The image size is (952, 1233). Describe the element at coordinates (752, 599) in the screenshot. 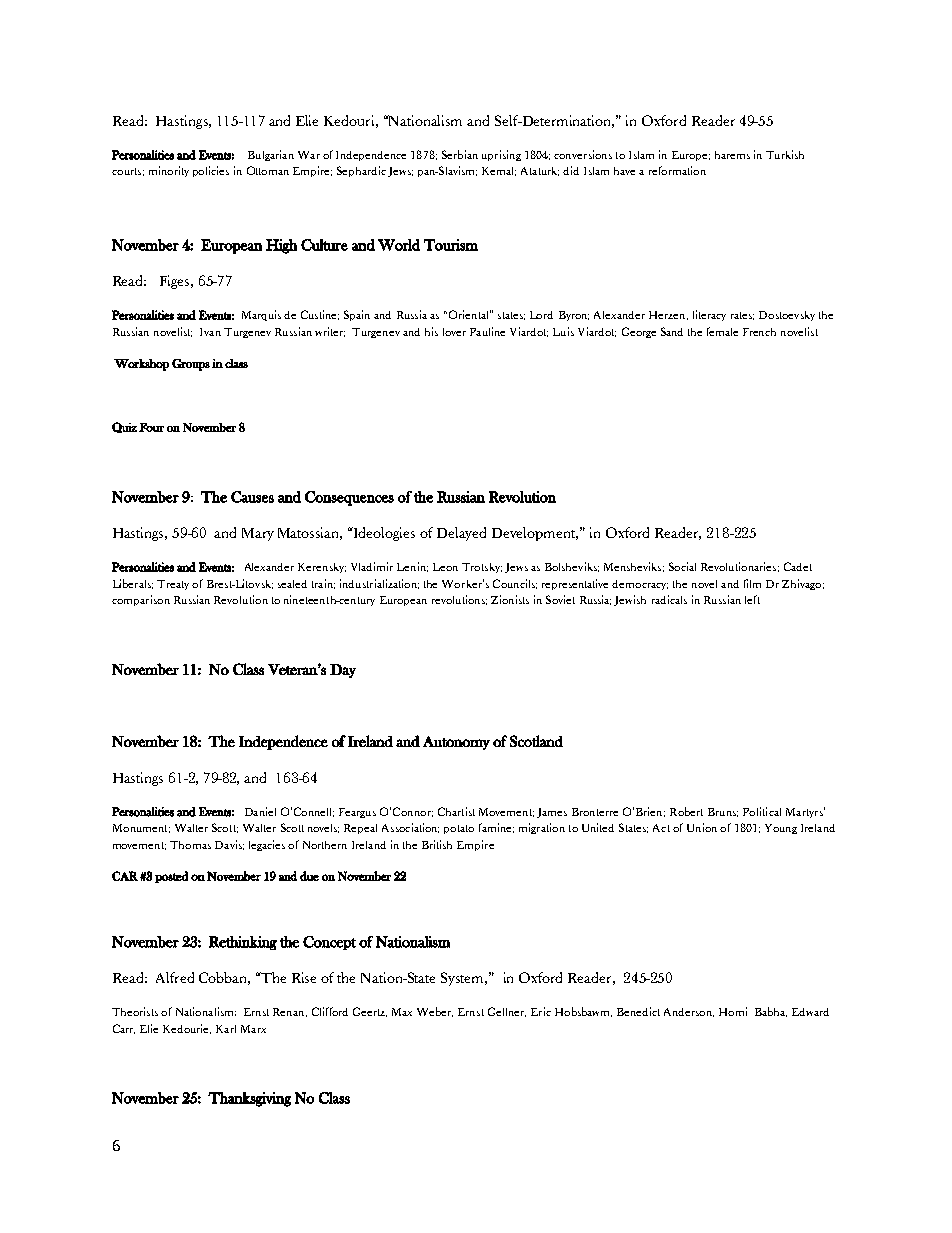

I see `left` at that location.
